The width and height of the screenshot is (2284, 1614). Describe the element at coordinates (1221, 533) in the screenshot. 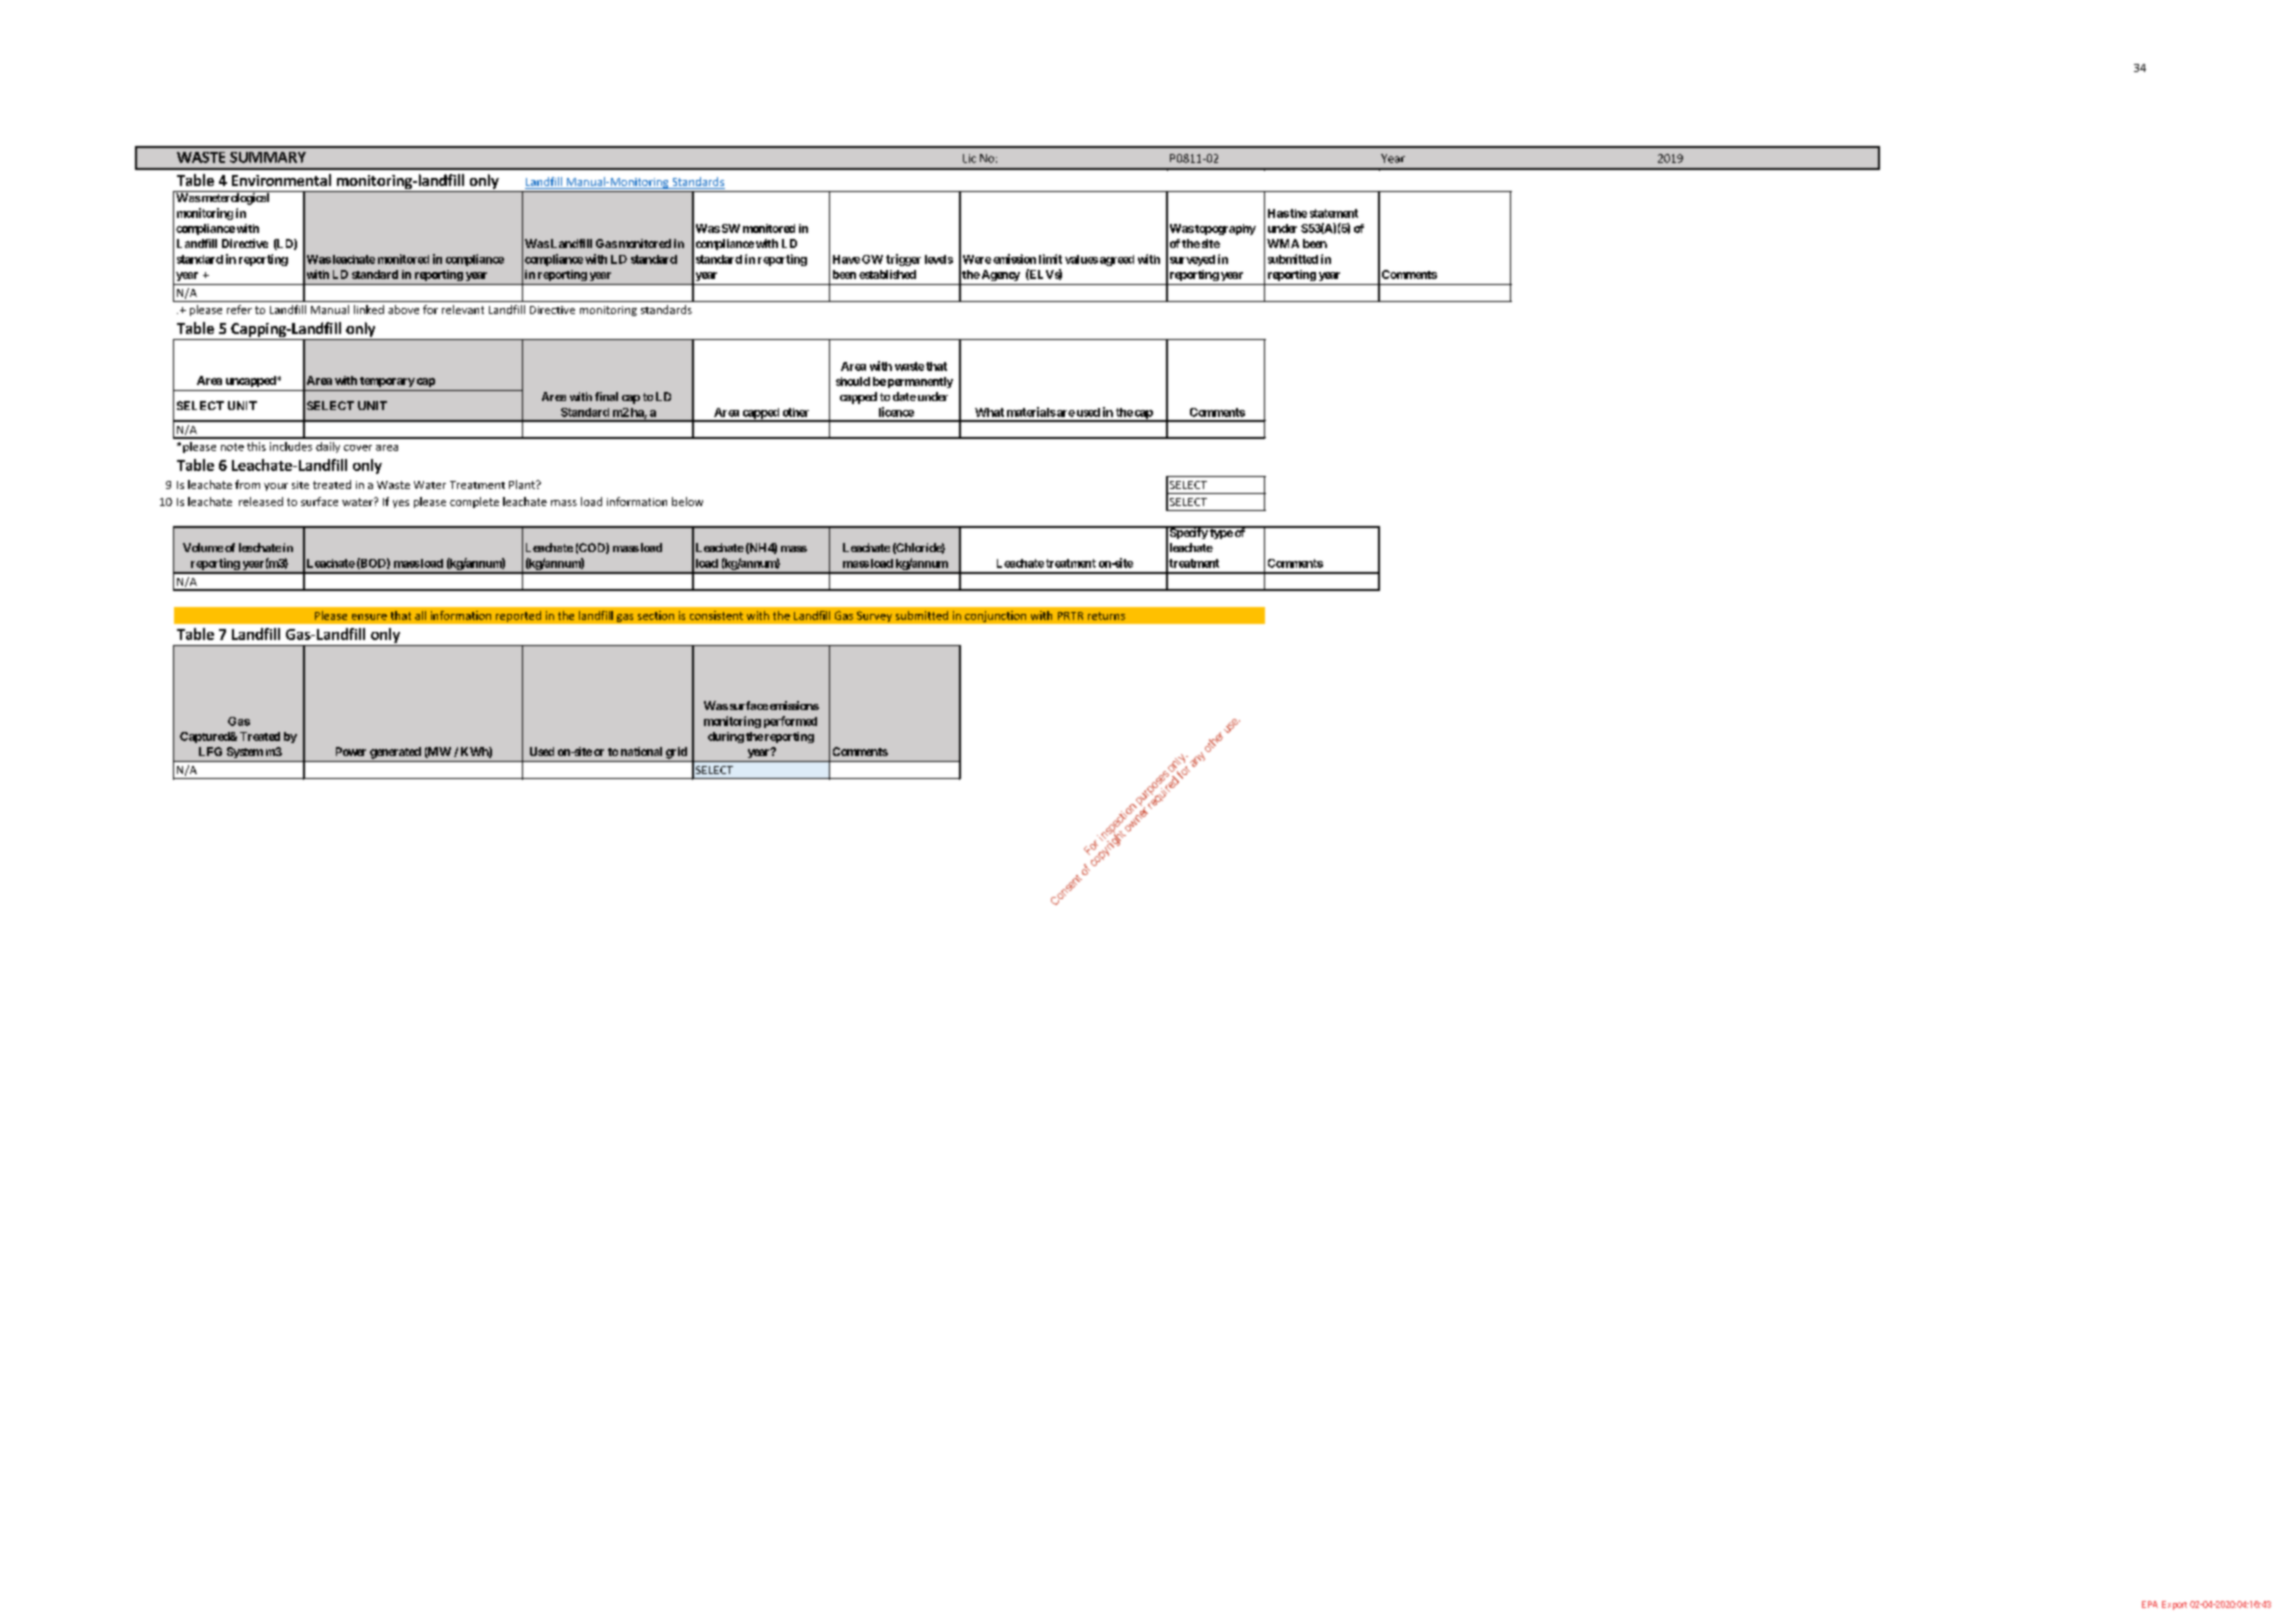

I see `type` at that location.
